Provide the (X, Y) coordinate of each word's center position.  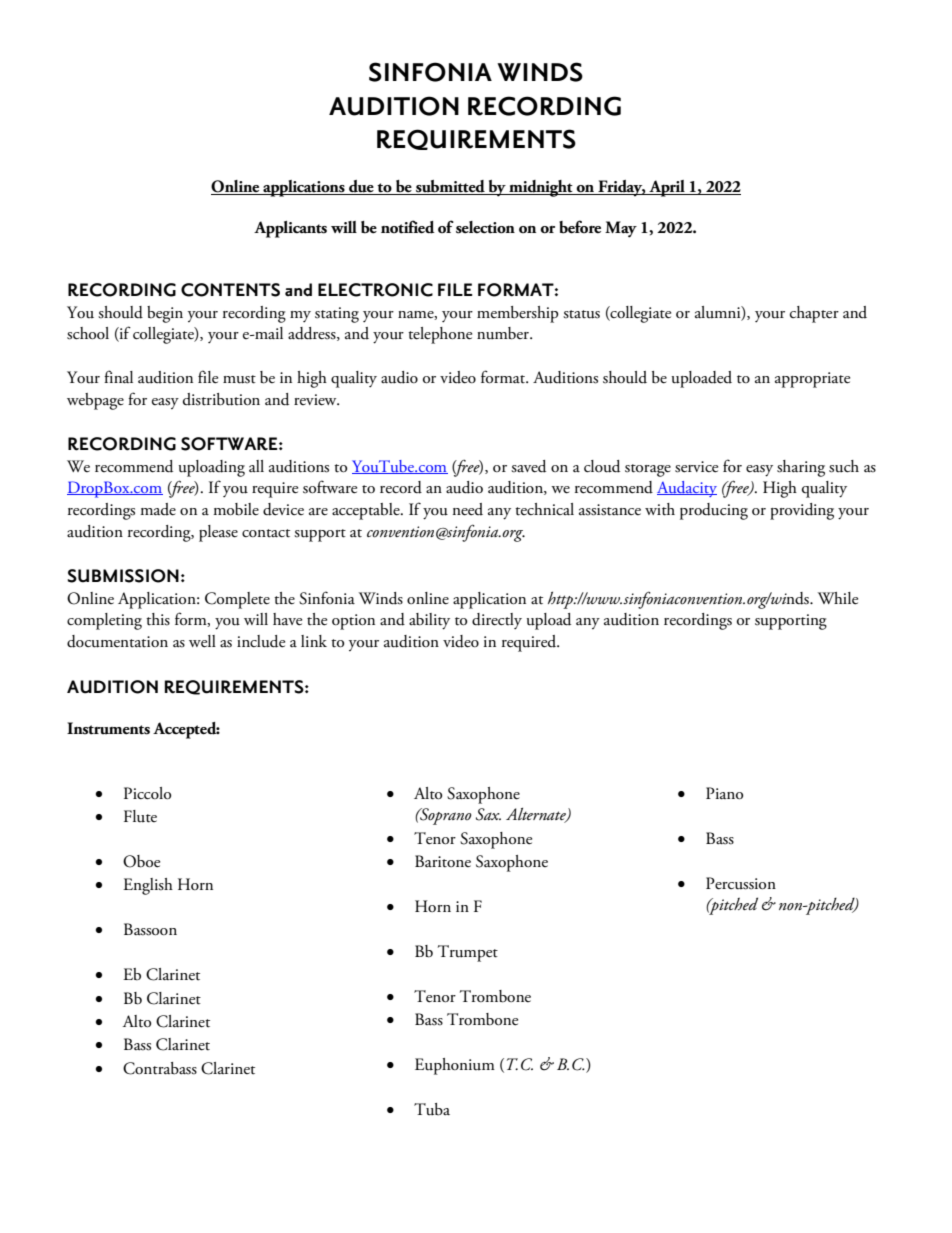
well (202, 641)
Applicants (290, 229)
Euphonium (455, 1066)
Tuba (432, 1109)
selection (485, 227)
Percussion (741, 883)
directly (497, 621)
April (667, 188)
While (838, 598)
